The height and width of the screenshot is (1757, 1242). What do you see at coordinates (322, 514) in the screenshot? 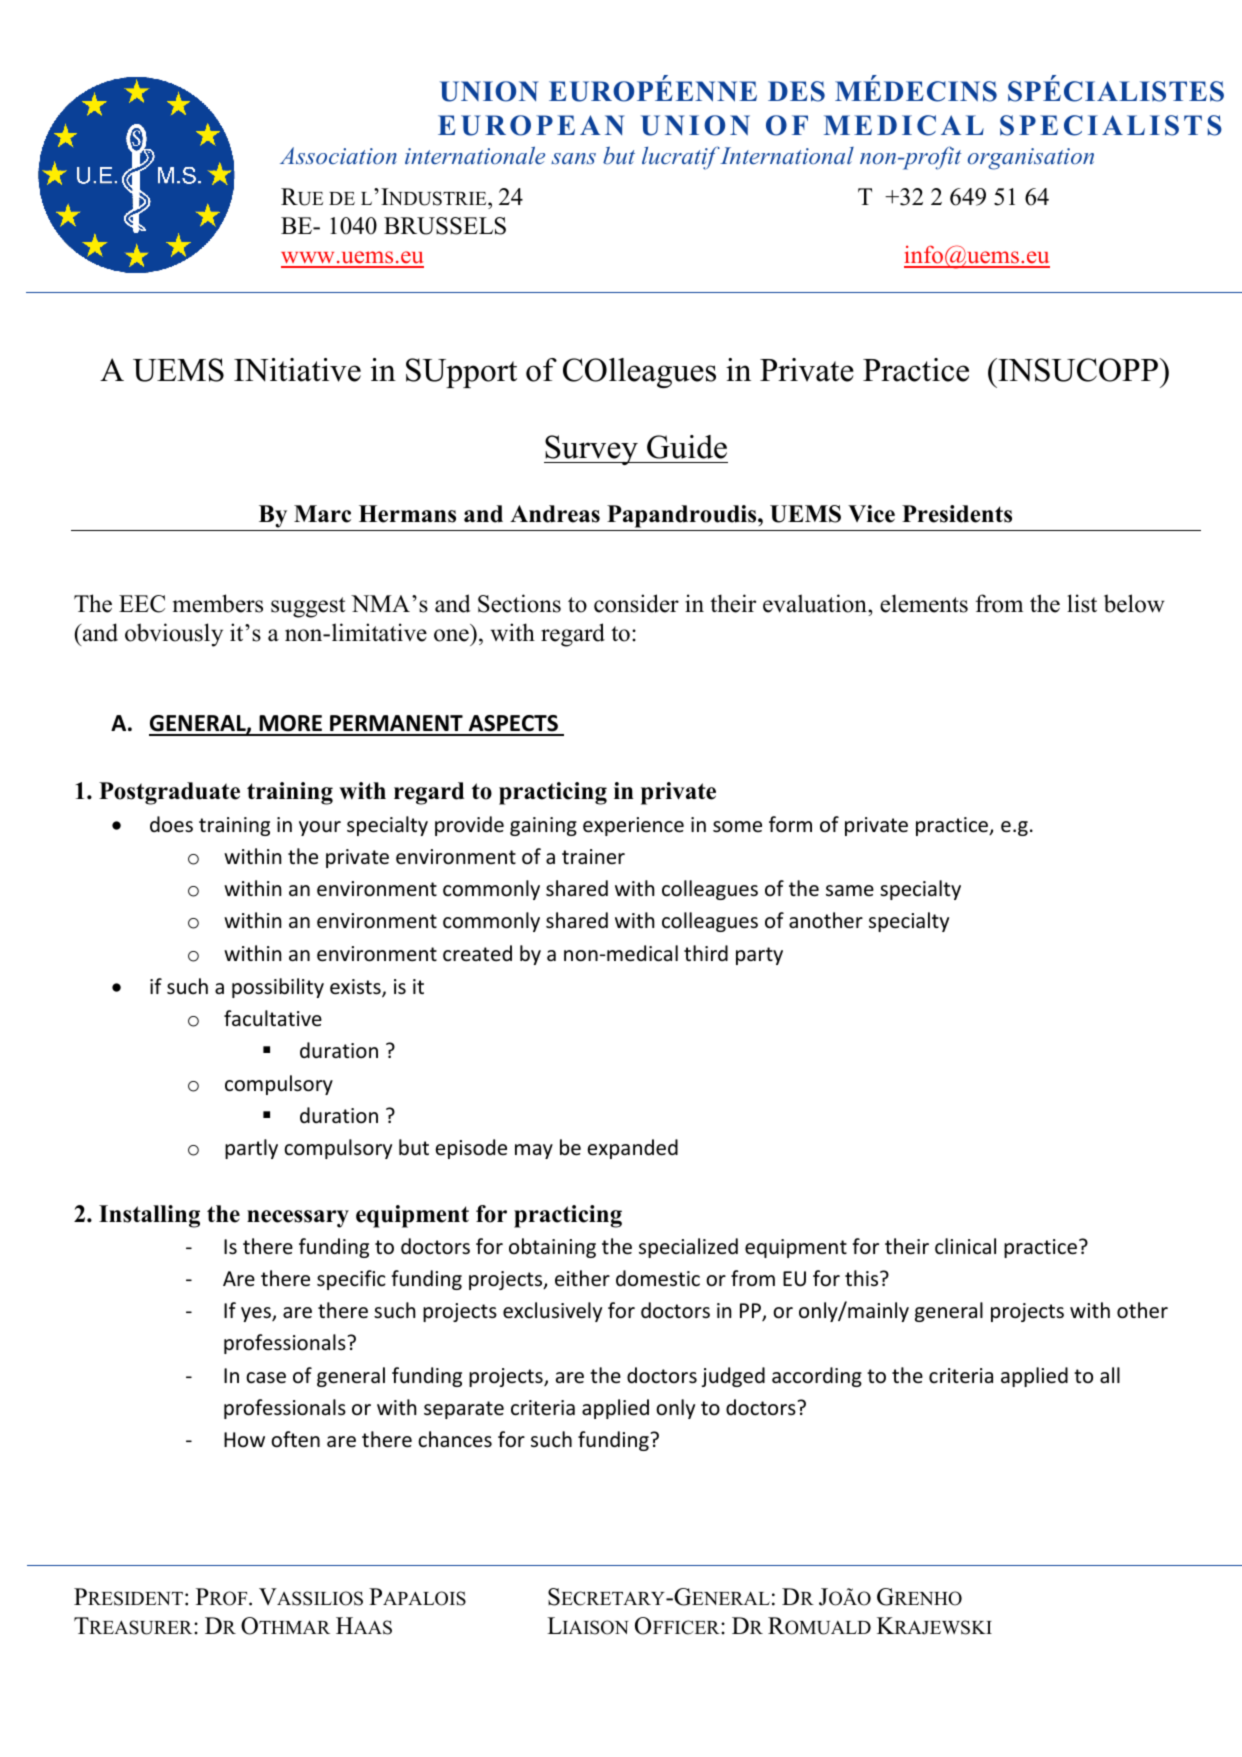
I see `Marc` at bounding box center [322, 514].
